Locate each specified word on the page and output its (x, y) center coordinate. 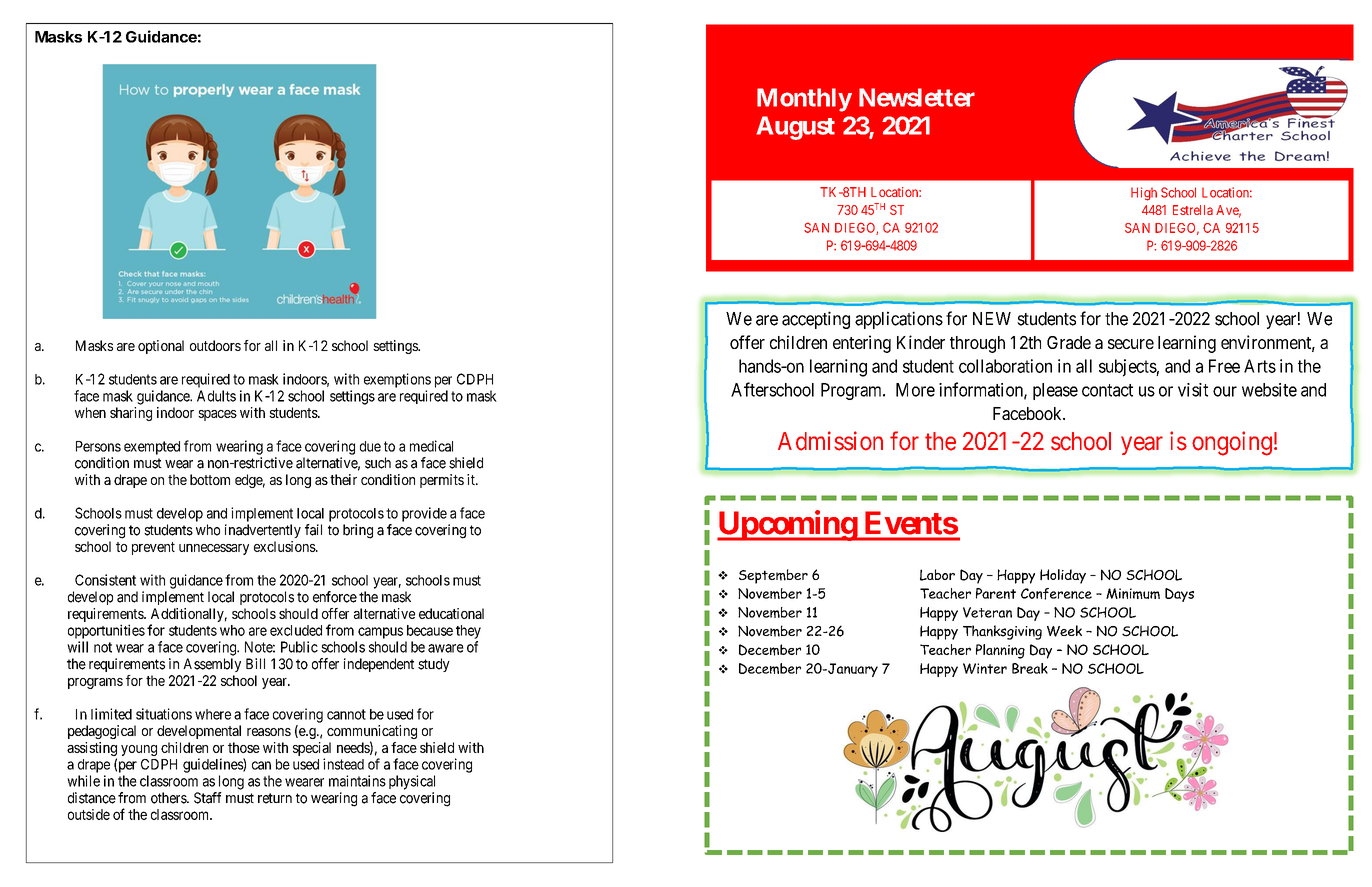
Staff (208, 798)
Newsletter (917, 97)
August (795, 128)
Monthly (804, 100)
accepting (816, 320)
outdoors (215, 345)
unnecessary (214, 549)
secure (1131, 344)
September (773, 576)
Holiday (1063, 576)
